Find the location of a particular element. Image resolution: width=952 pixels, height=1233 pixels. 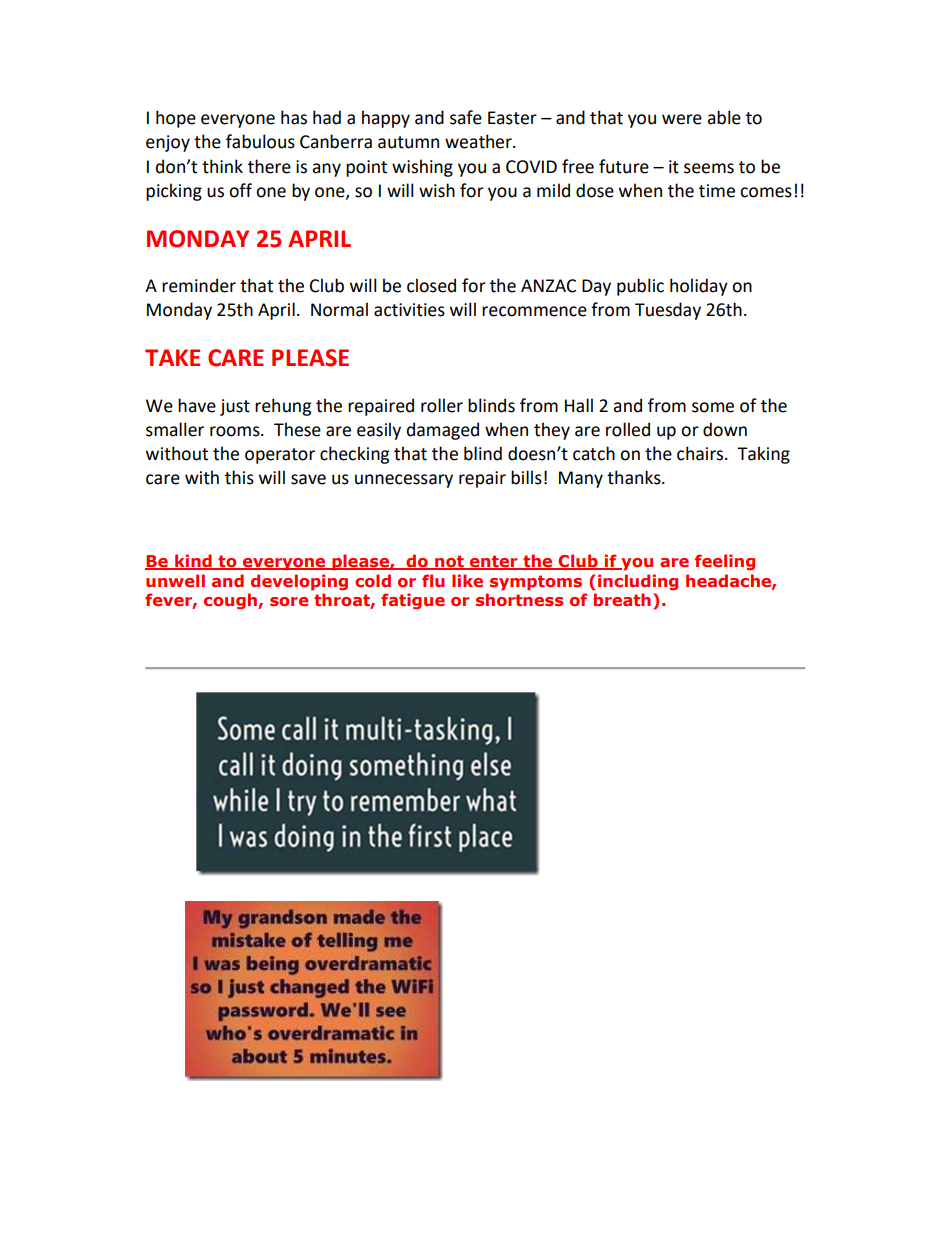

bills is located at coordinates (526, 477).
